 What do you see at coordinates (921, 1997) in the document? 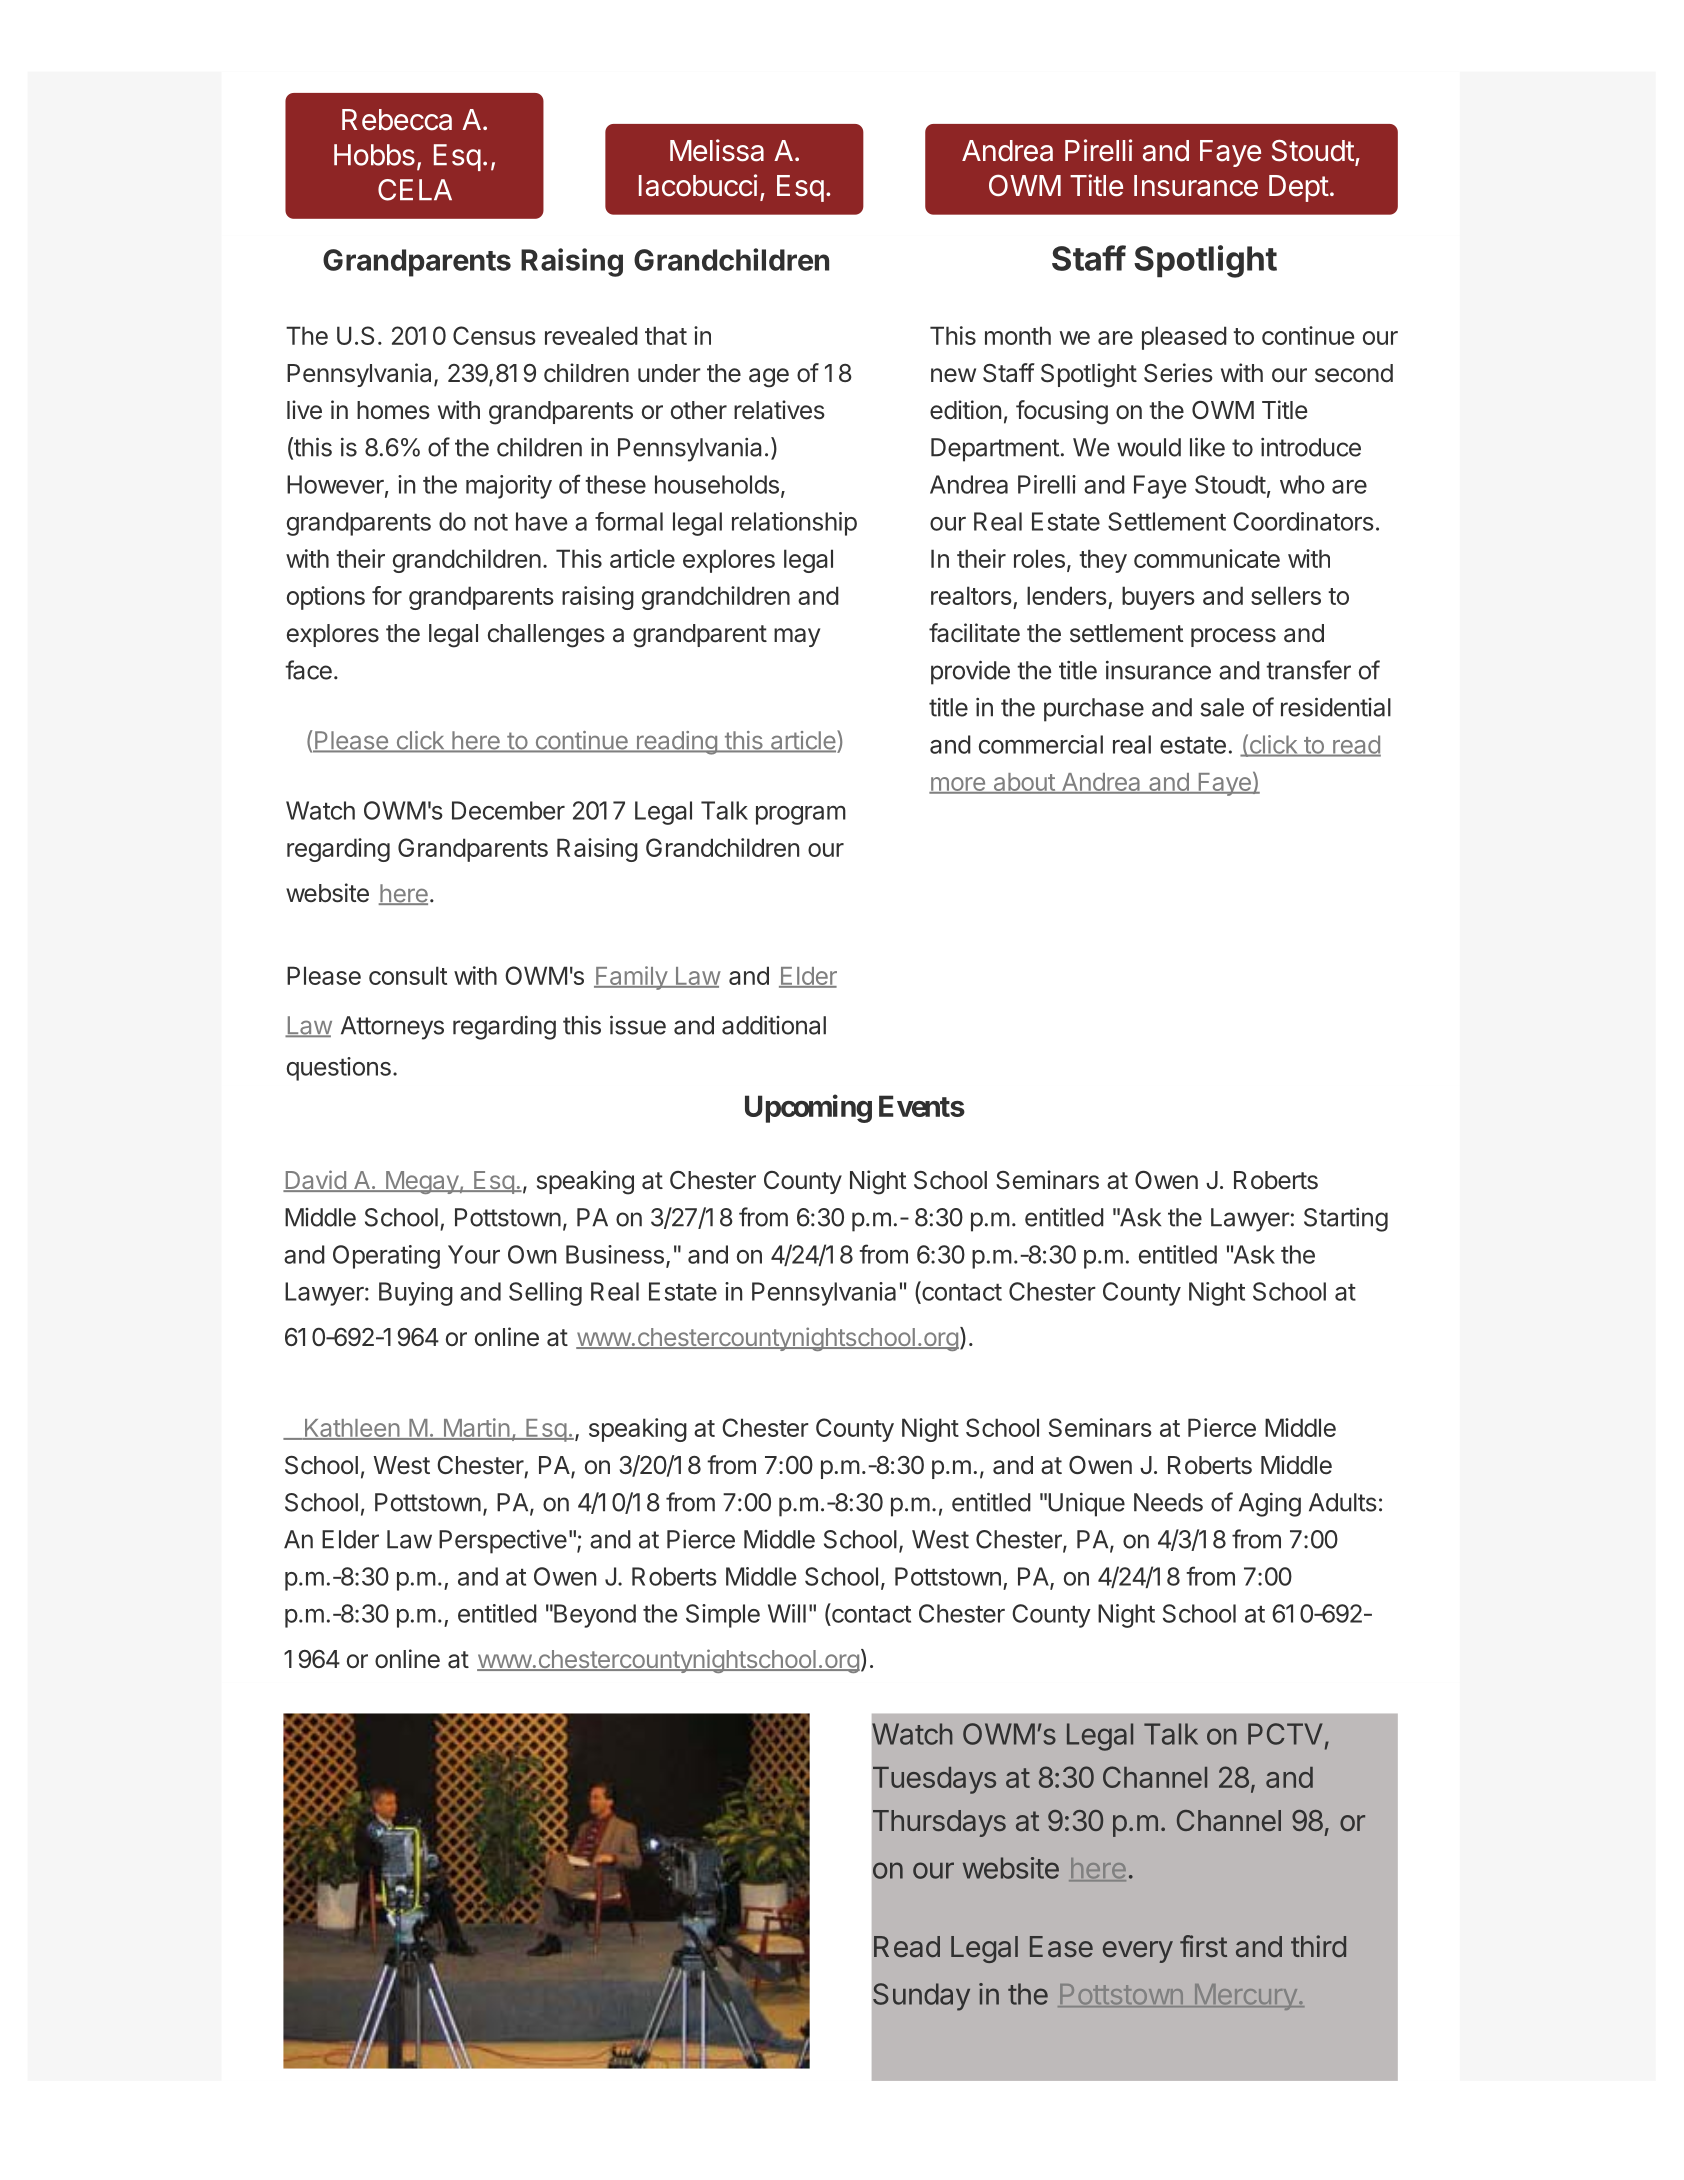
I see `Sunday` at bounding box center [921, 1997].
